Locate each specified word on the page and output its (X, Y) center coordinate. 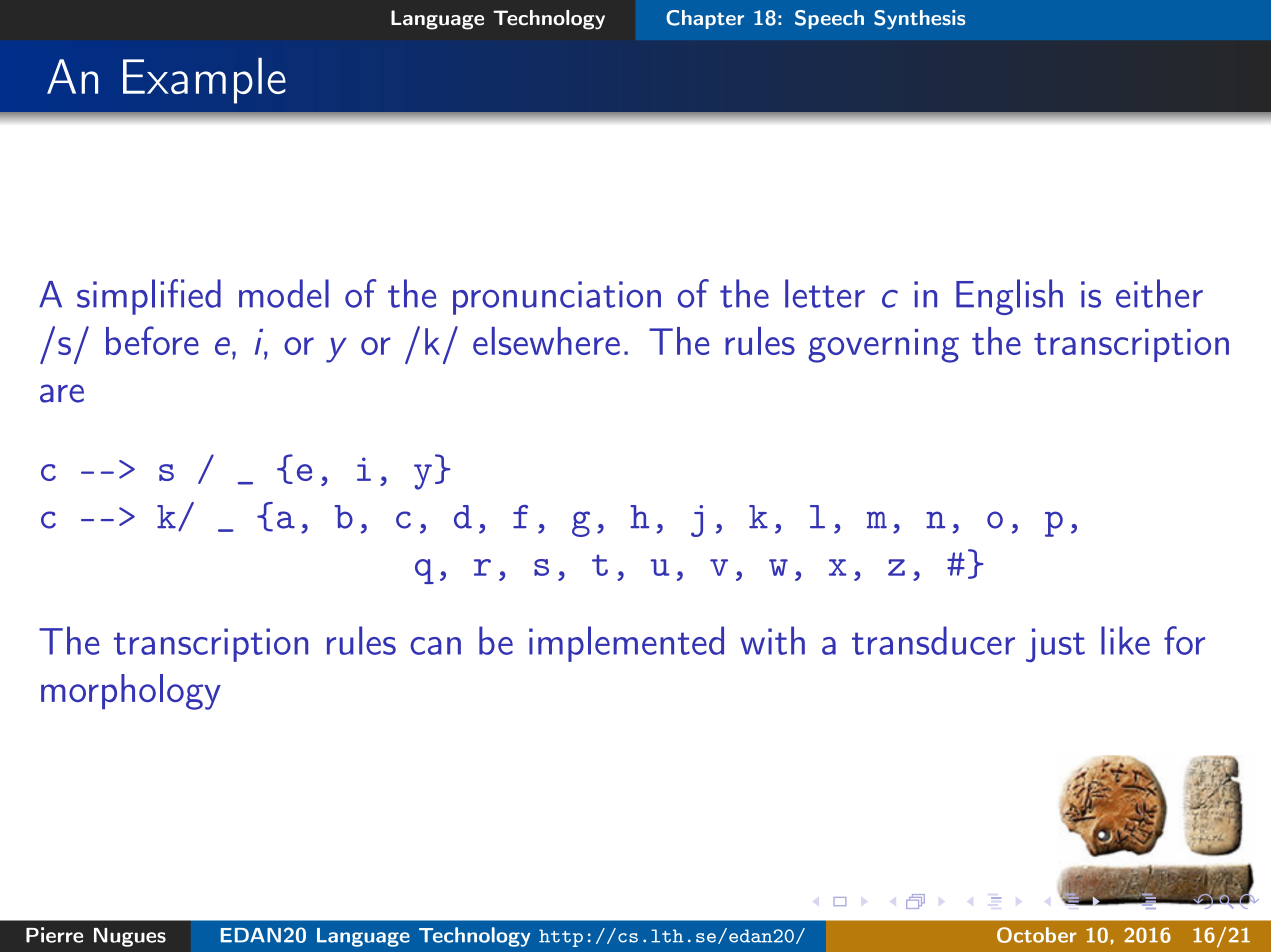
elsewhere (546, 341)
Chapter (705, 19)
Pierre (54, 935)
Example (204, 80)
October (1036, 935)
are (62, 393)
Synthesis (919, 20)
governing (883, 346)
